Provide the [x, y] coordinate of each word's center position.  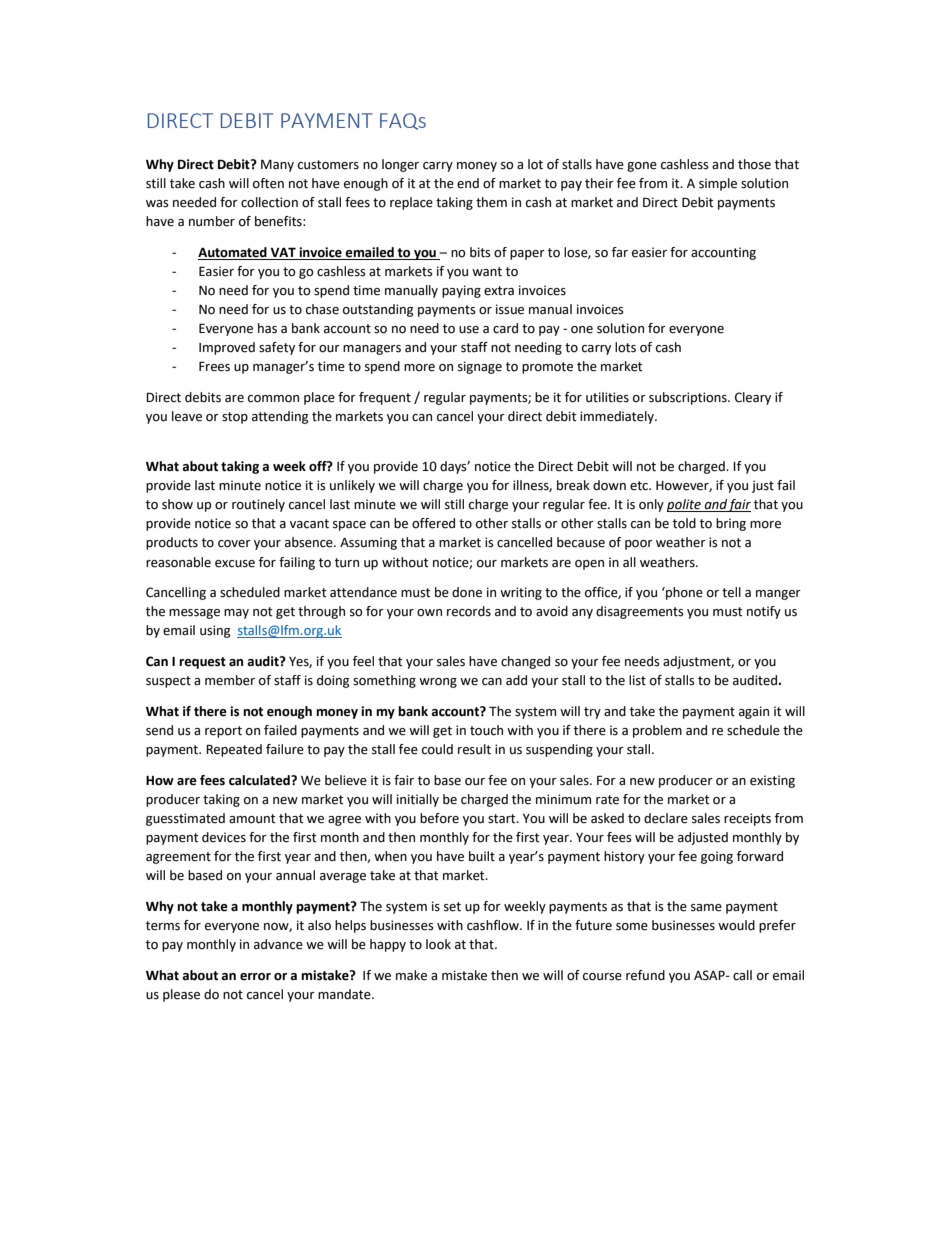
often [268, 183]
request [202, 663]
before [439, 818]
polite [685, 505]
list [637, 680]
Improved [227, 348]
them [491, 202]
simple [718, 184]
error [255, 977]
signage [480, 367]
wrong [438, 683]
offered [433, 523]
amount [252, 819]
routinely [258, 505]
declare [666, 818]
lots [625, 347]
